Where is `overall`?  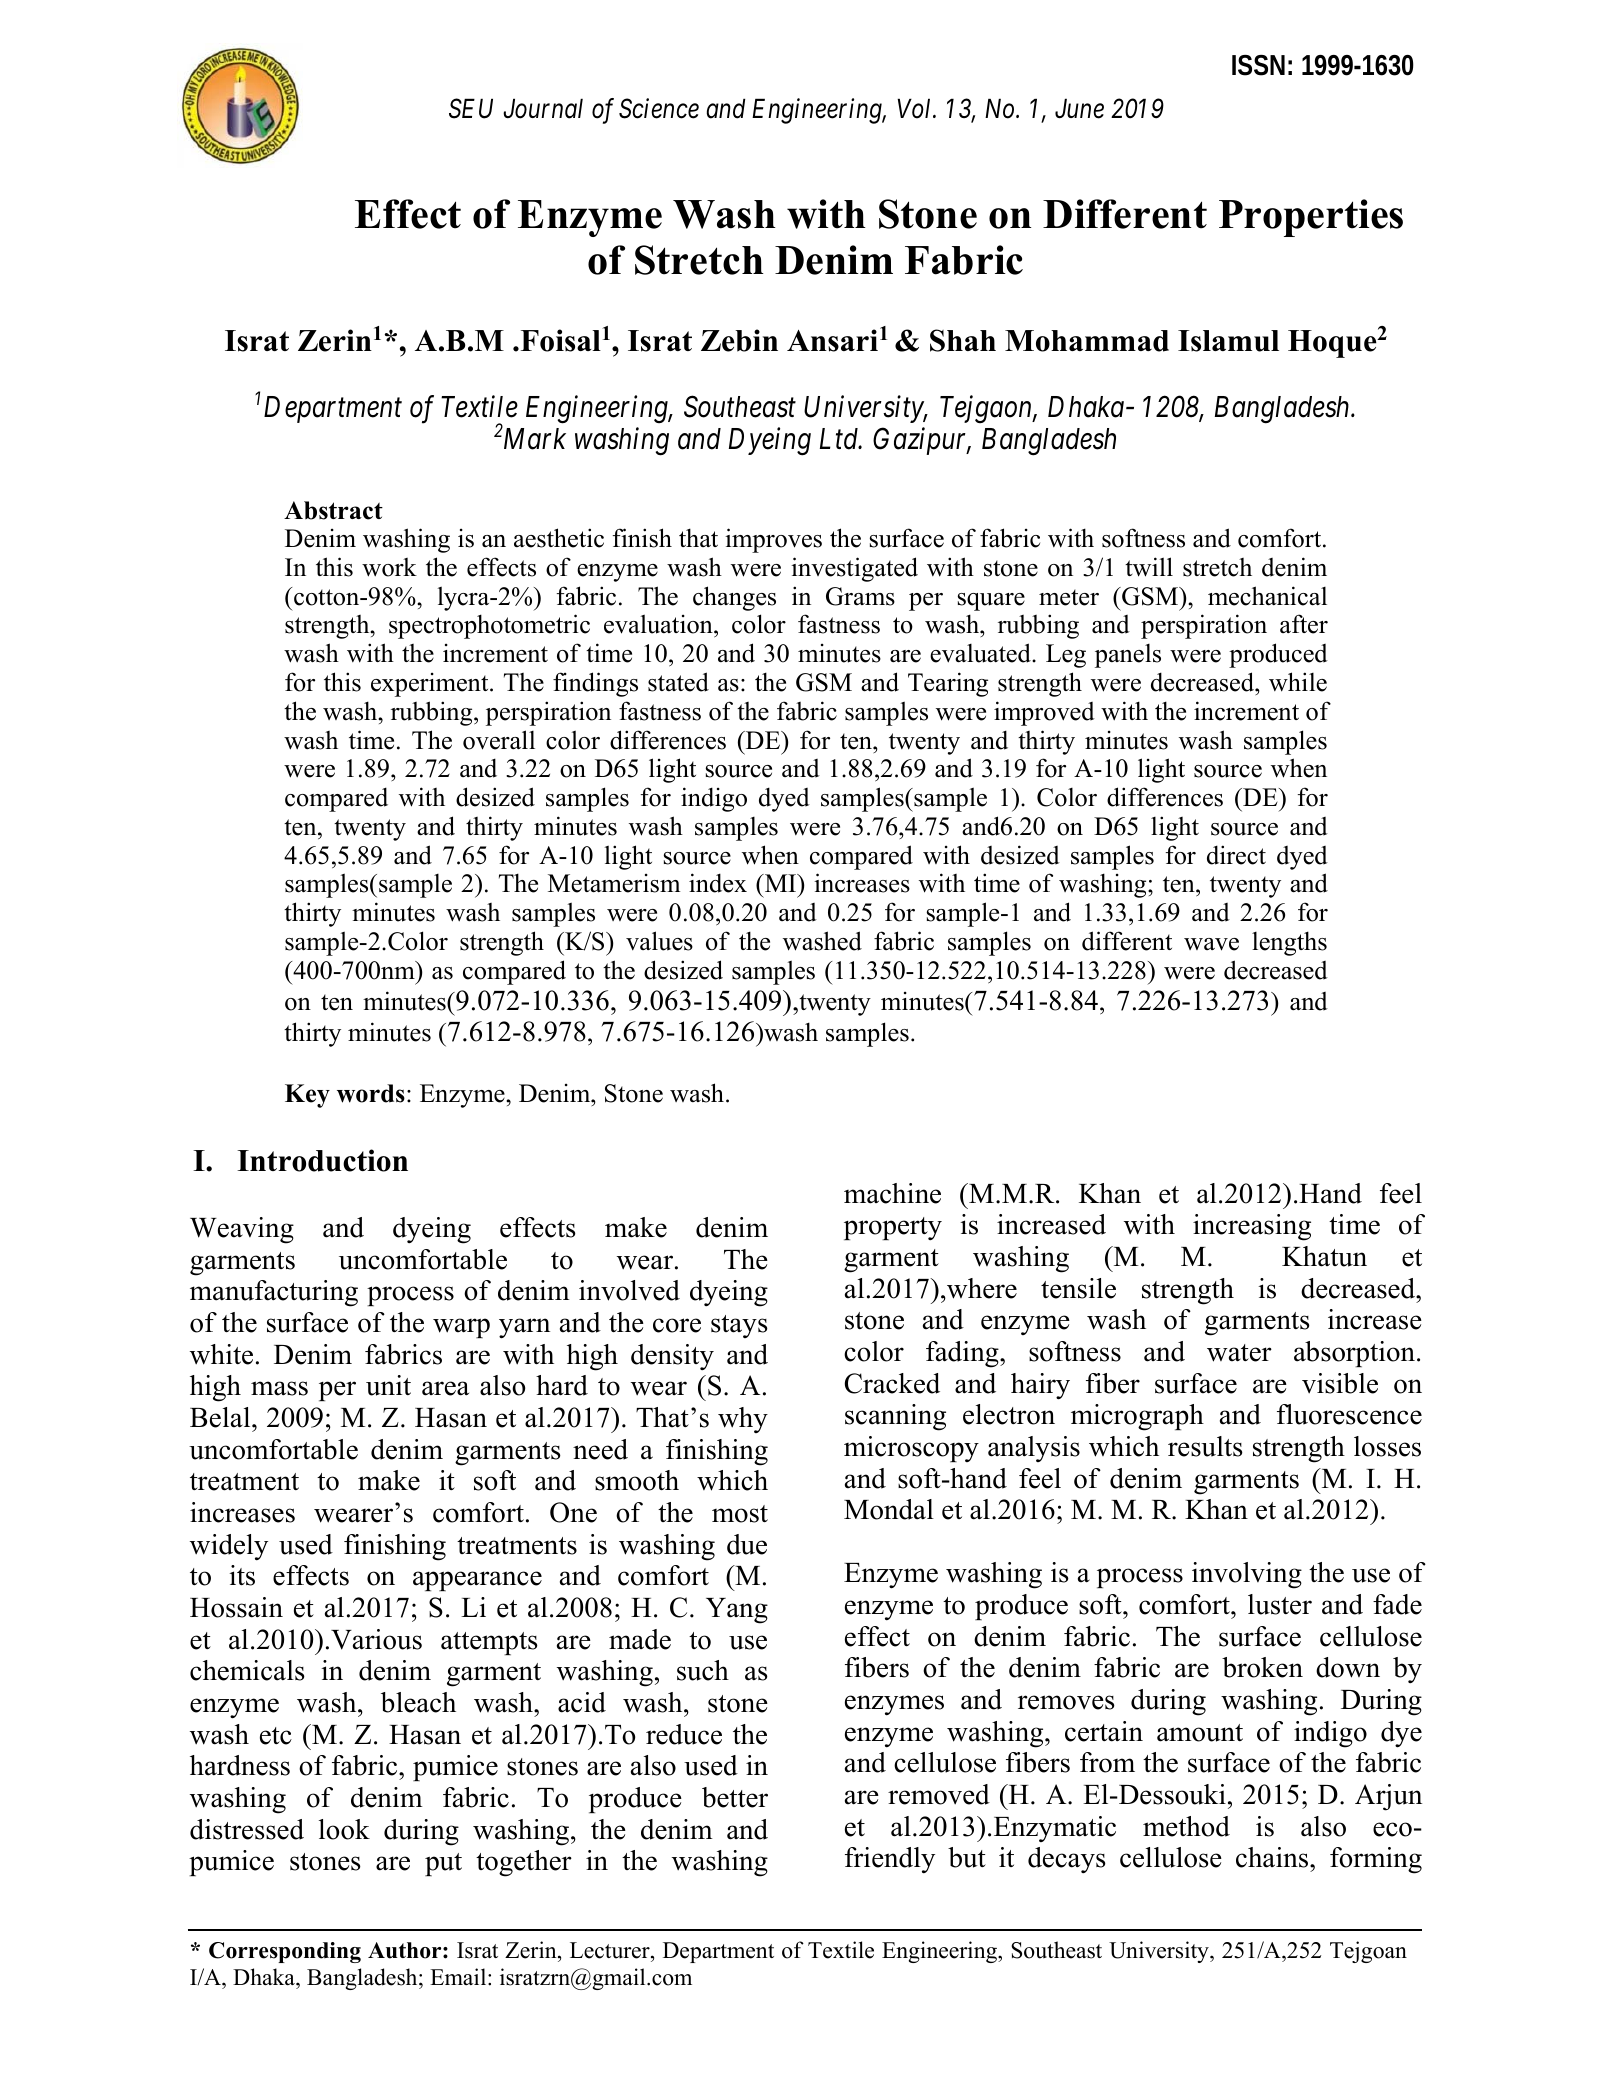 overall is located at coordinates (499, 740).
